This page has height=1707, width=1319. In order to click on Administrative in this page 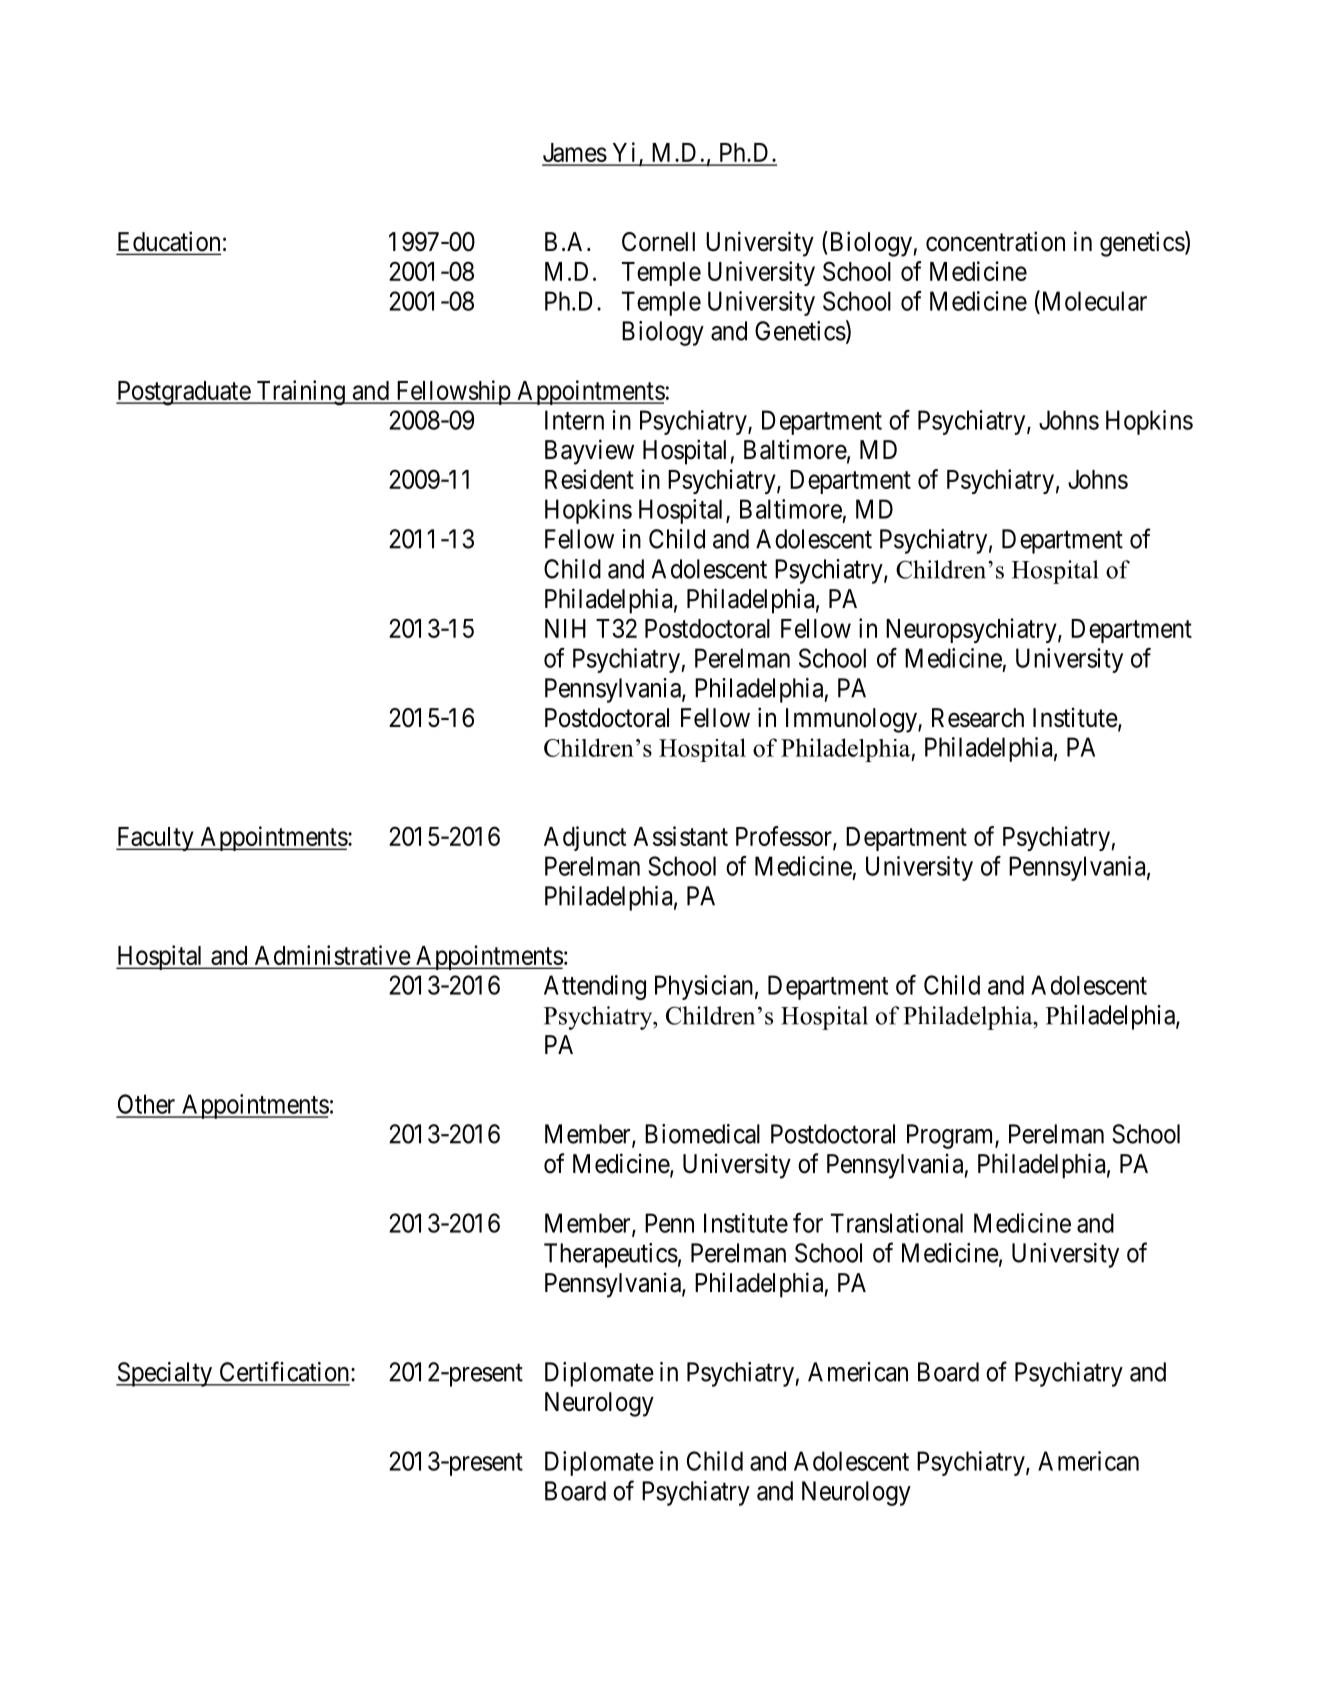, I will do `click(331, 956)`.
